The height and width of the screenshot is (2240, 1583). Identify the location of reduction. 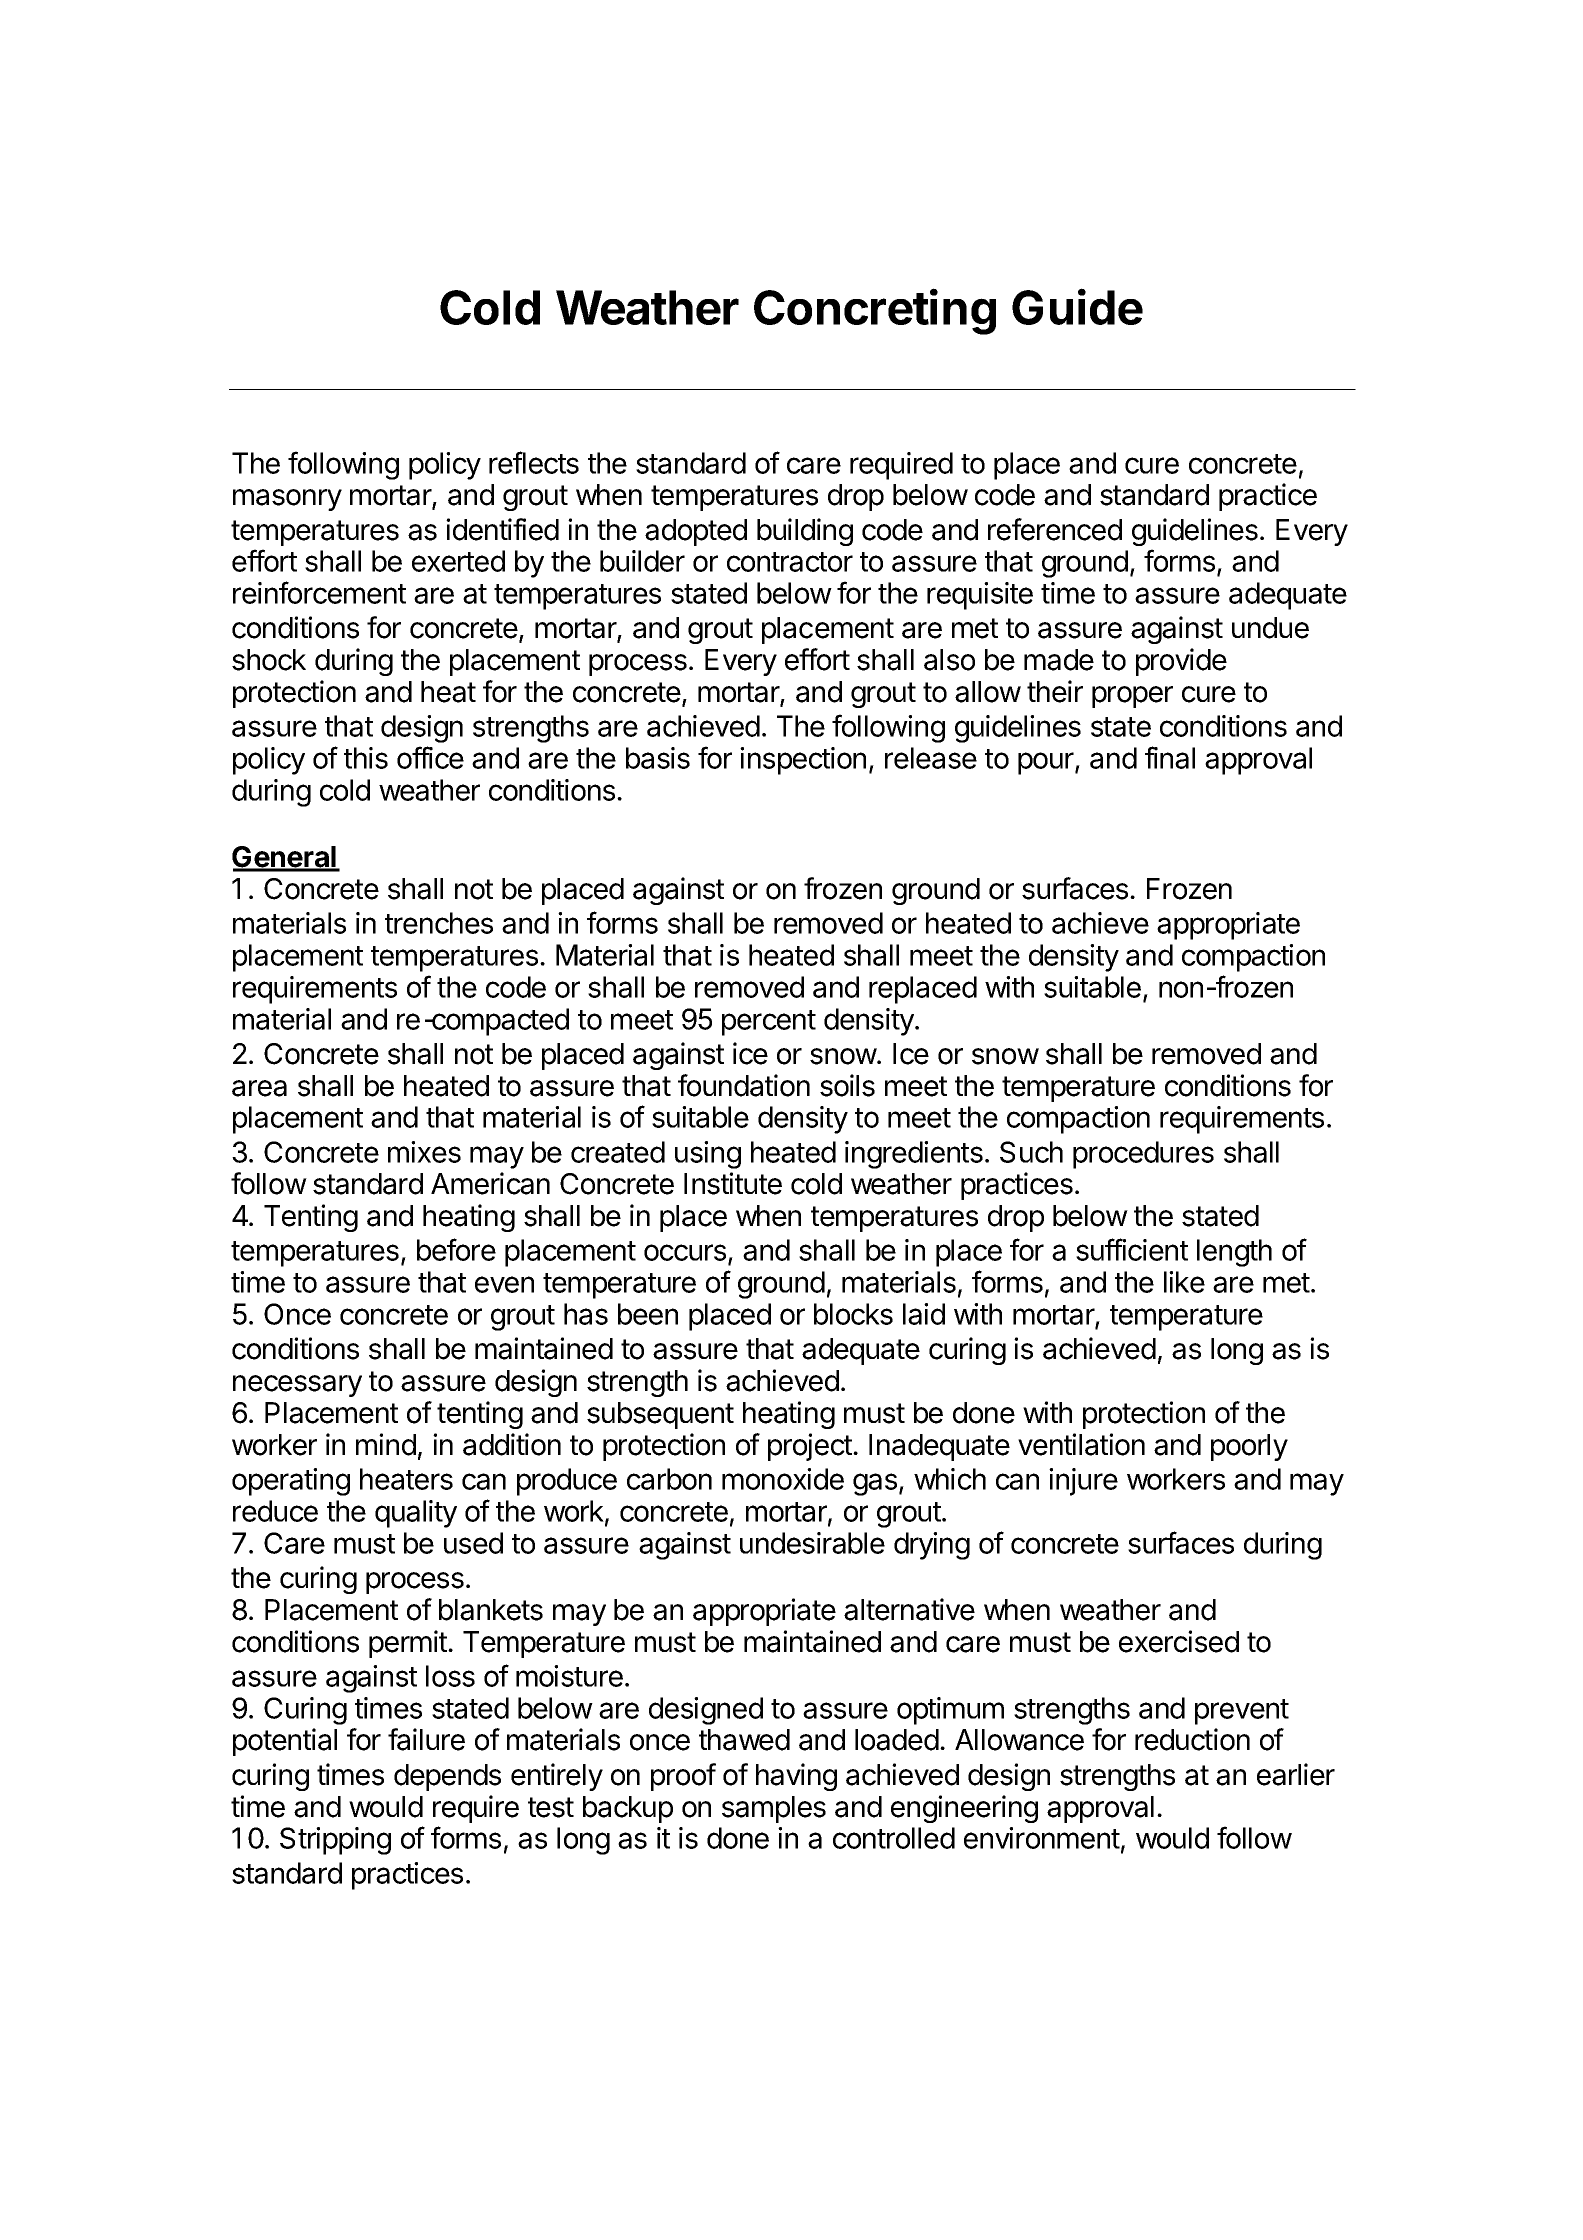
(1192, 1739).
